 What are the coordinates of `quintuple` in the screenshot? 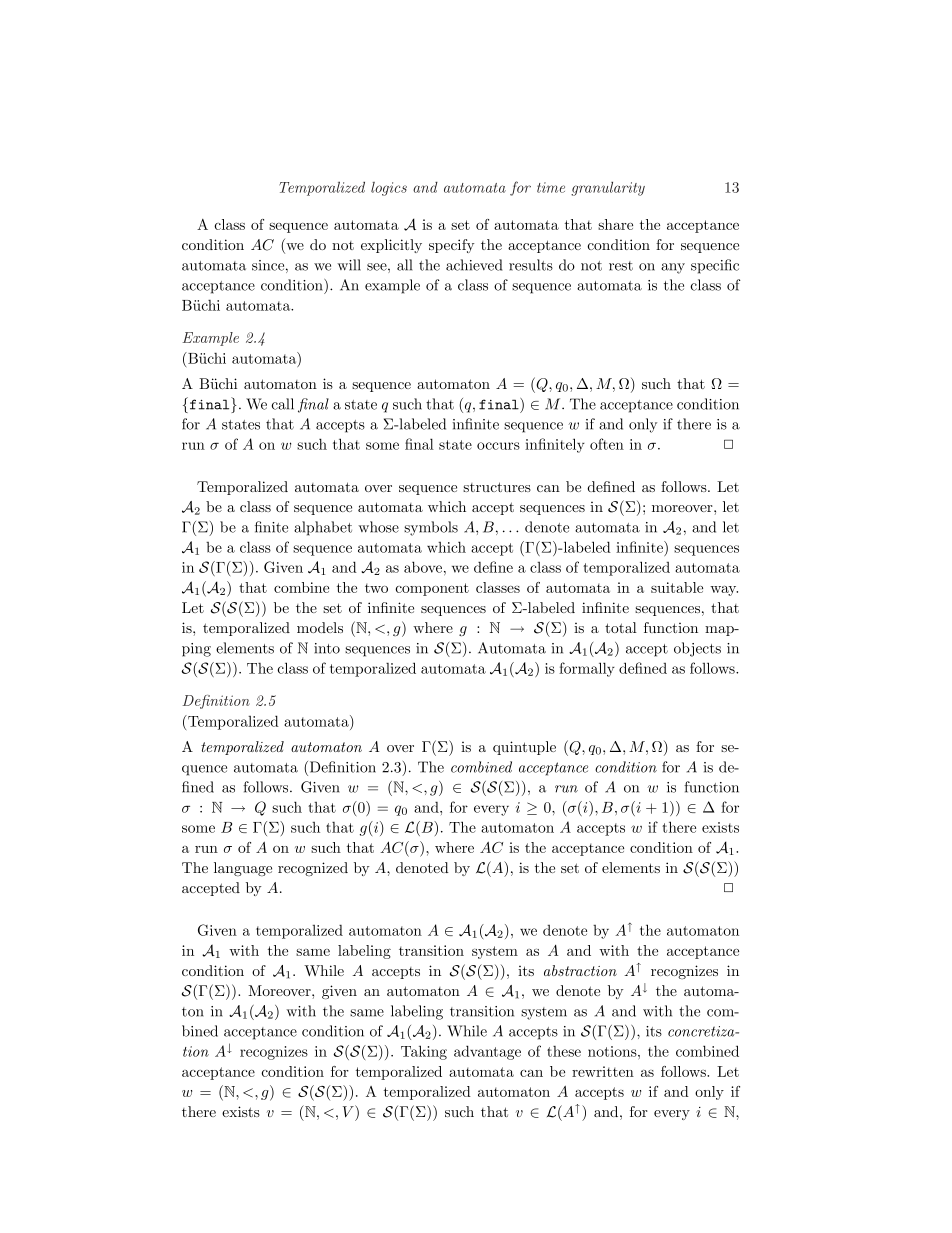 It's located at (524, 748).
